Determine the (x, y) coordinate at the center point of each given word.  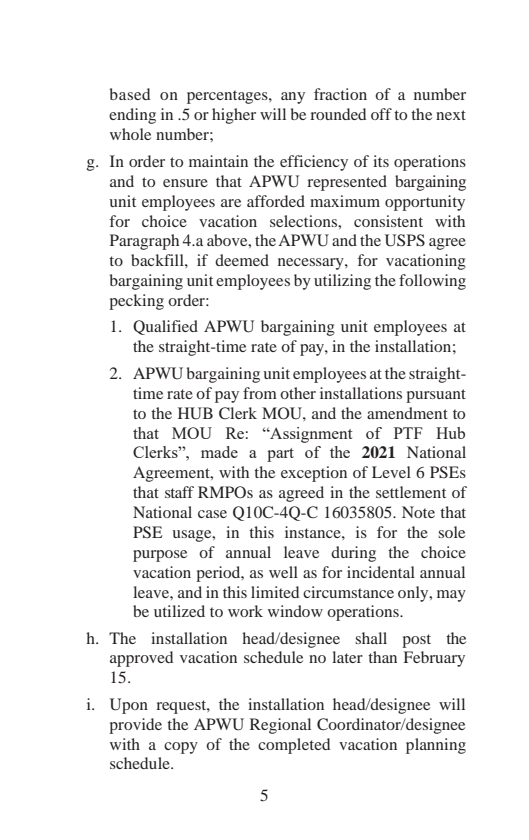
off (381, 114)
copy (181, 748)
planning (436, 746)
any (293, 98)
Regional (280, 726)
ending (132, 116)
